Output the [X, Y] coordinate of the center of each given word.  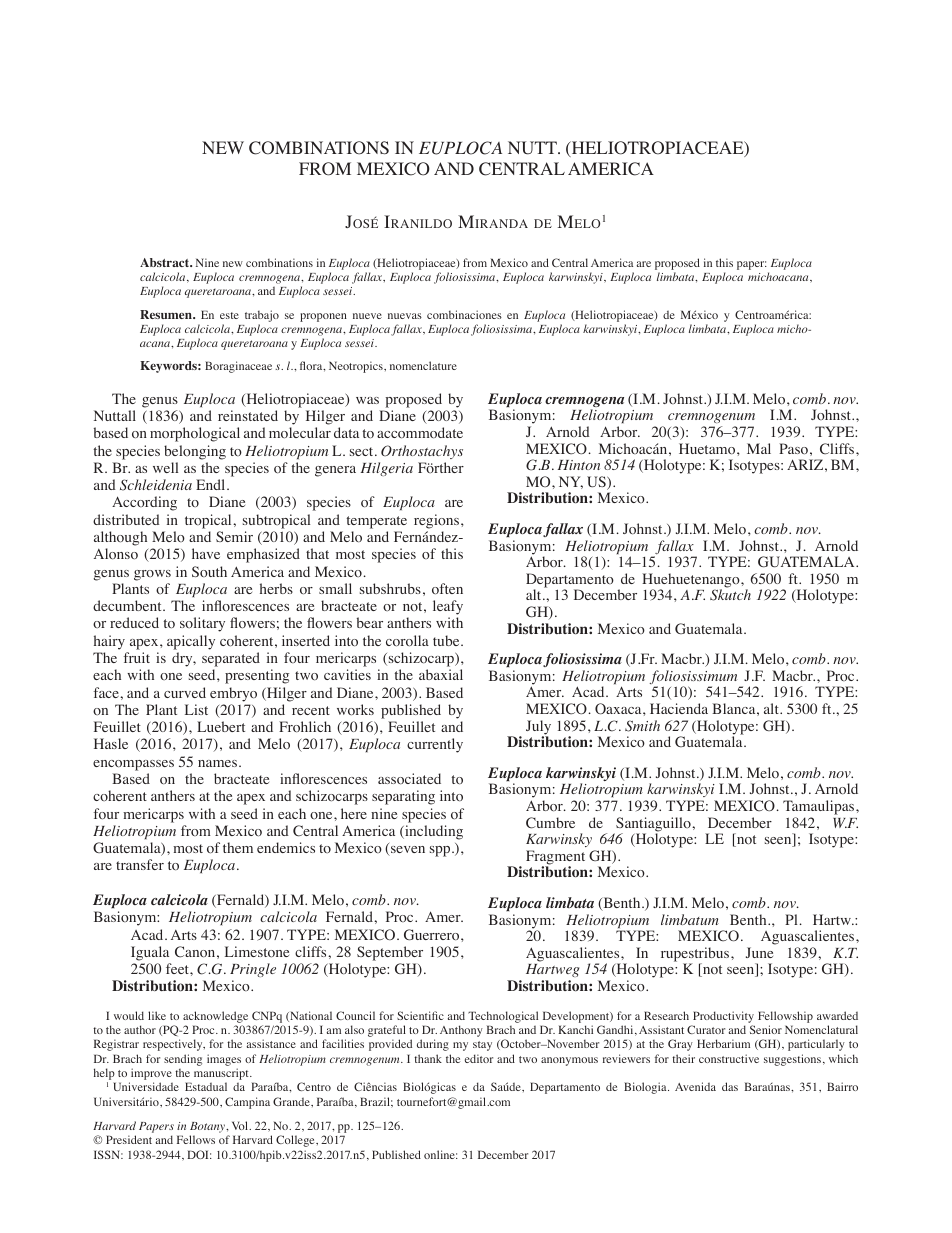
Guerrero [433, 935]
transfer [140, 864]
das [730, 1086]
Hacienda [679, 708]
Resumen [167, 314]
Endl [212, 484]
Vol [241, 1125]
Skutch [730, 595]
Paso [793, 449]
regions [438, 521]
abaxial [441, 674]
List [196, 709]
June [759, 952]
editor [479, 1058]
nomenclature [423, 365]
